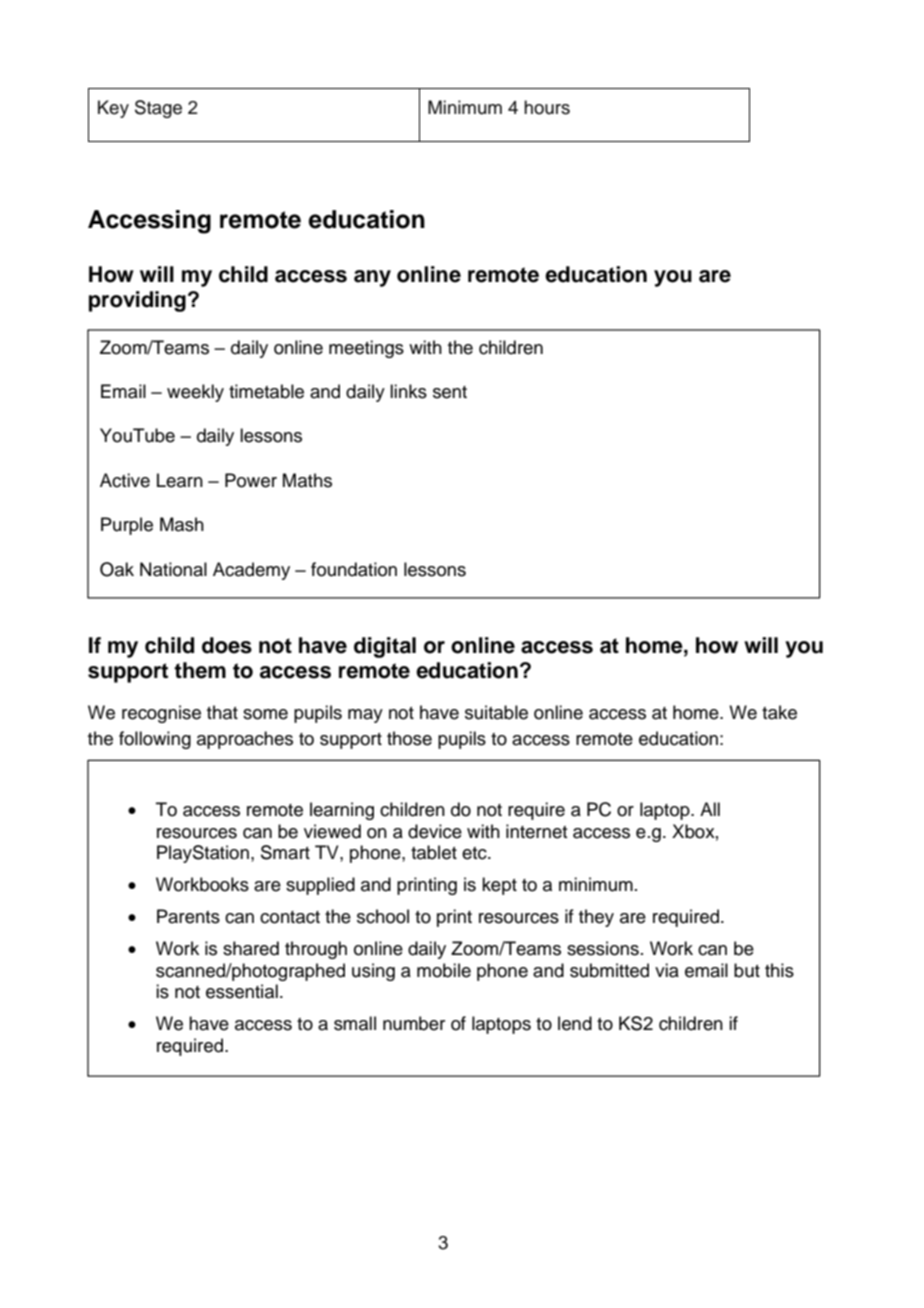 This screenshot has width=924, height=1308. Describe the element at coordinates (547, 107) in the screenshot. I see `hours` at that location.
